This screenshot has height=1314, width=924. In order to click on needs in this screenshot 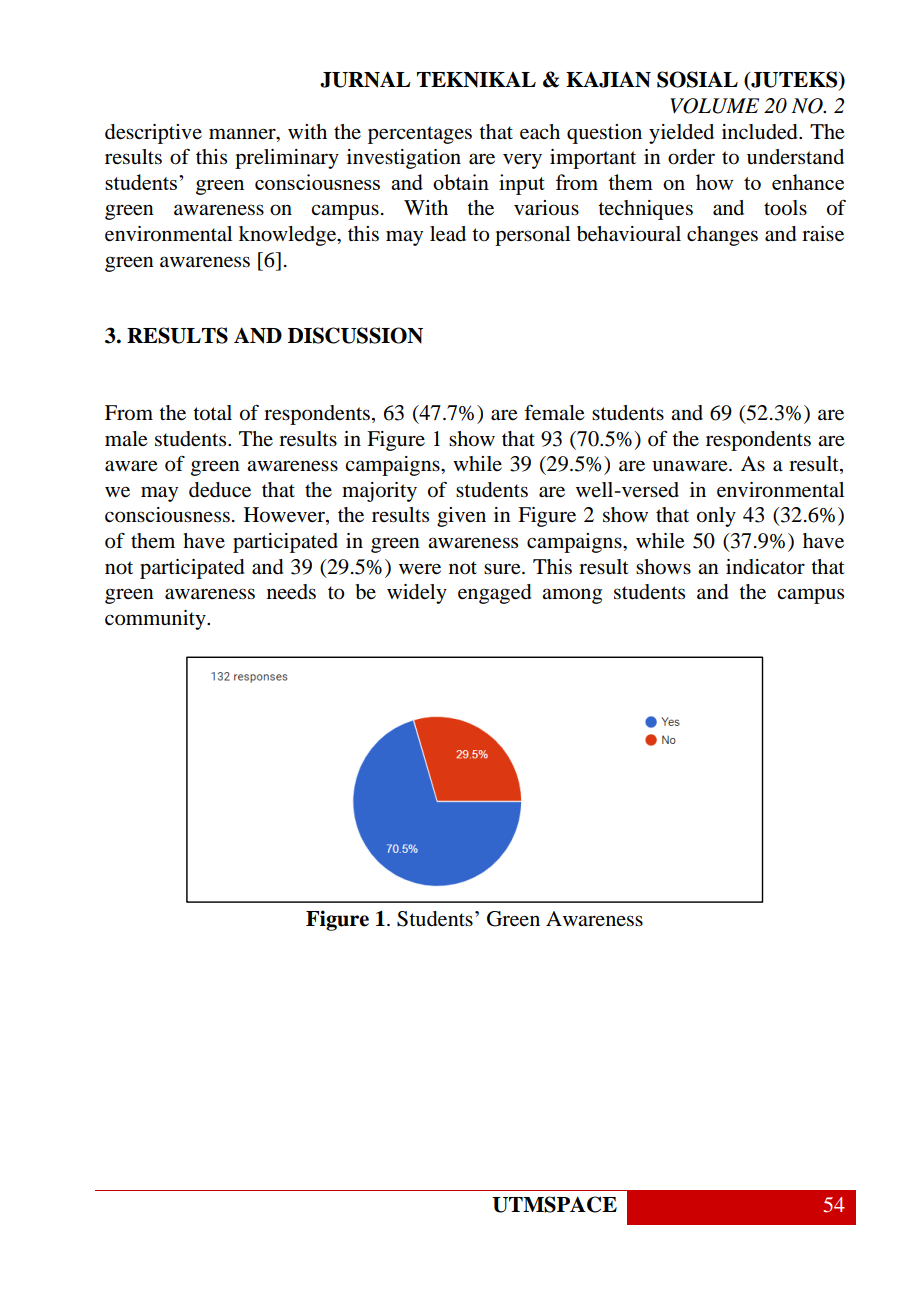, I will do `click(291, 592)`.
